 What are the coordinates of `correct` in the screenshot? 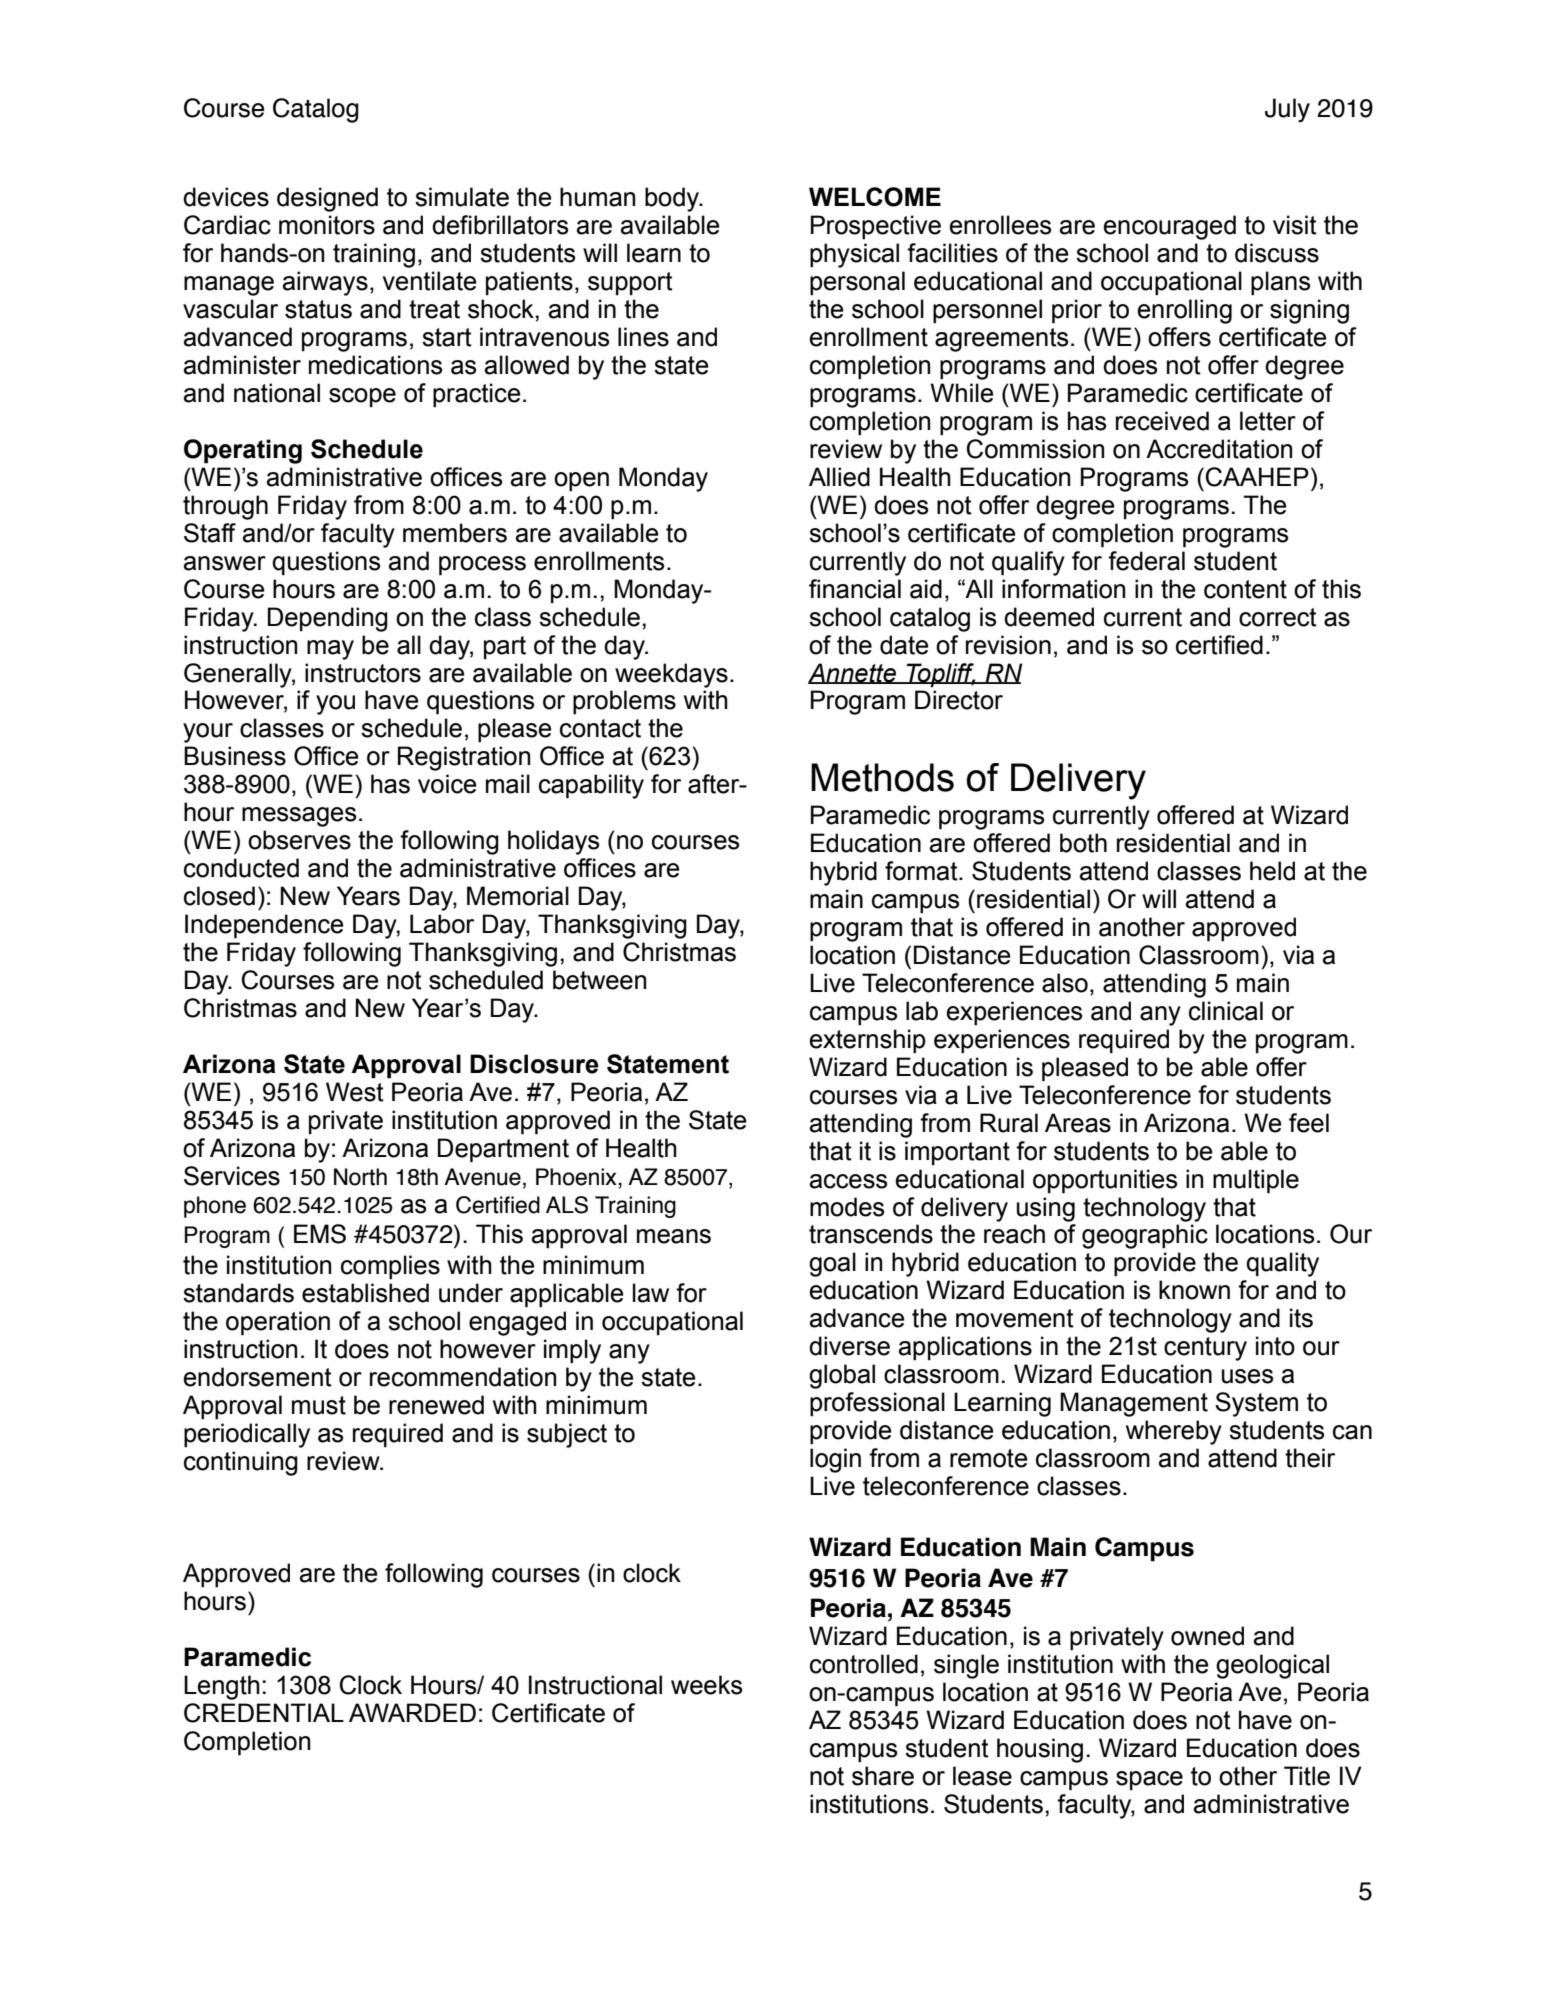 It's located at (1278, 617).
